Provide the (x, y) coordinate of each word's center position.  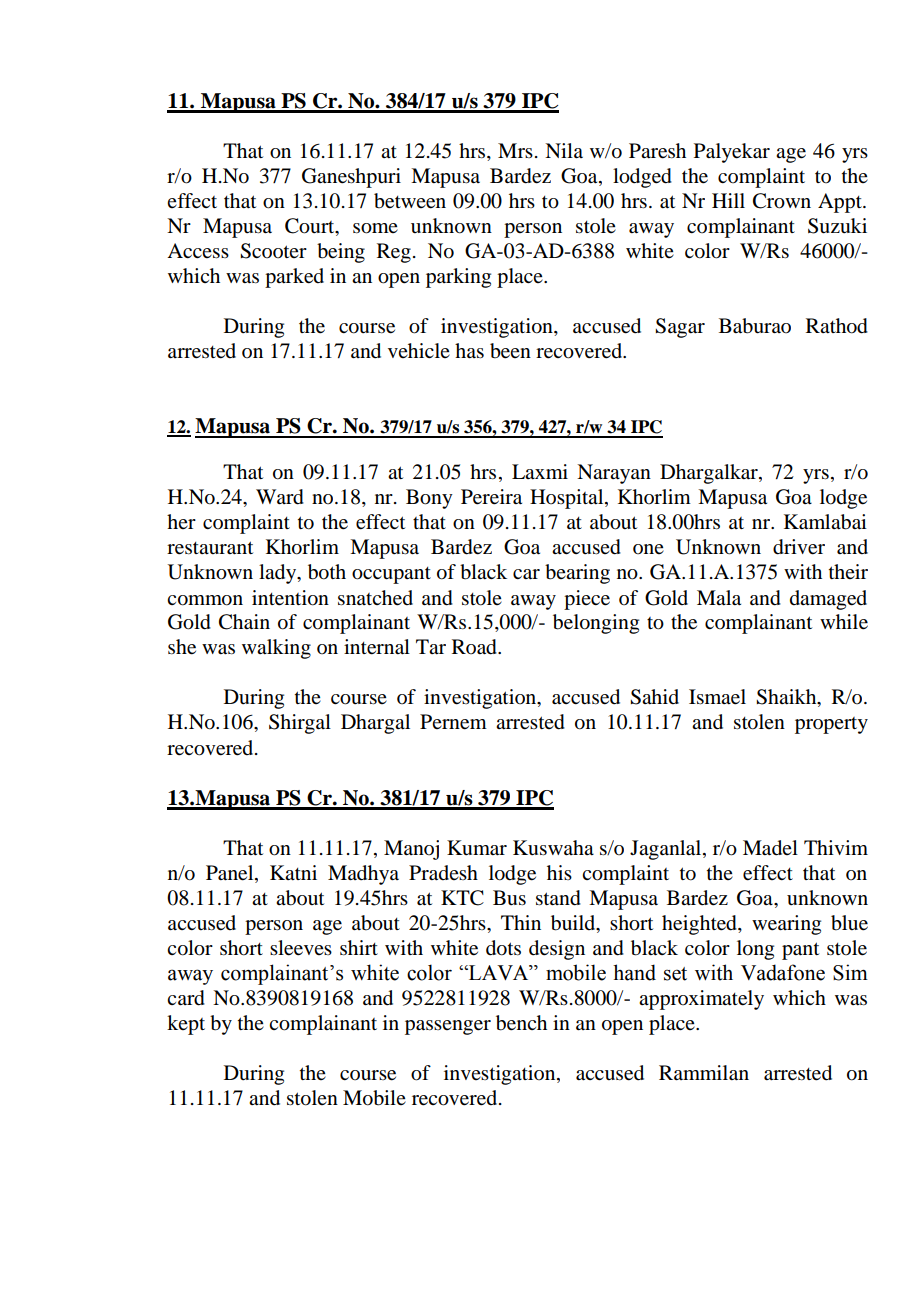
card (186, 998)
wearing (786, 925)
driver (799, 547)
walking (276, 649)
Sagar (680, 328)
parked (294, 278)
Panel (231, 873)
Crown (782, 201)
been (510, 351)
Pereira (491, 497)
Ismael (717, 697)
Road (475, 647)
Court (311, 226)
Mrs (515, 150)
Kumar (477, 848)
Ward (280, 497)
